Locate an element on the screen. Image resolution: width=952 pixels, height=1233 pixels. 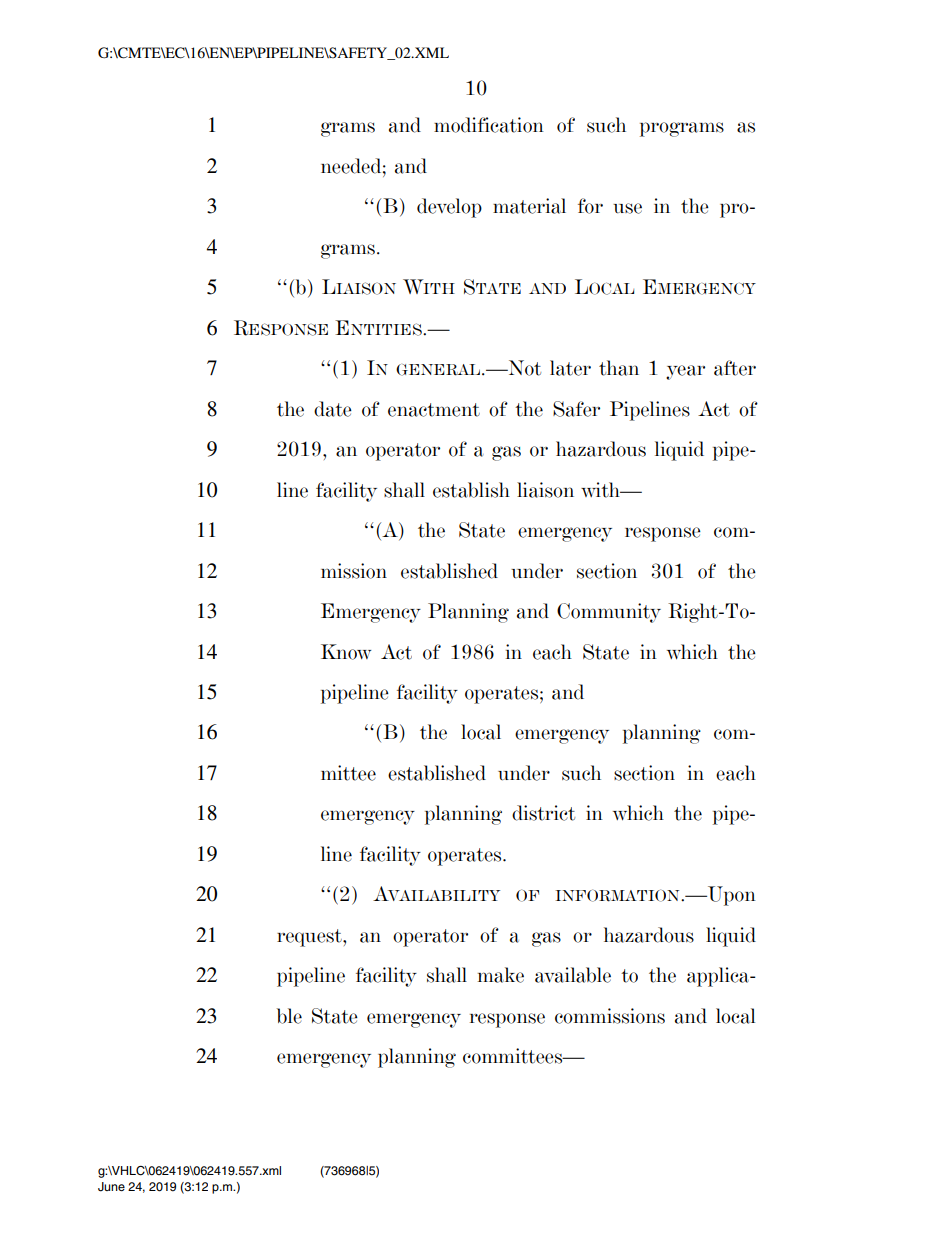
later is located at coordinates (570, 368).
